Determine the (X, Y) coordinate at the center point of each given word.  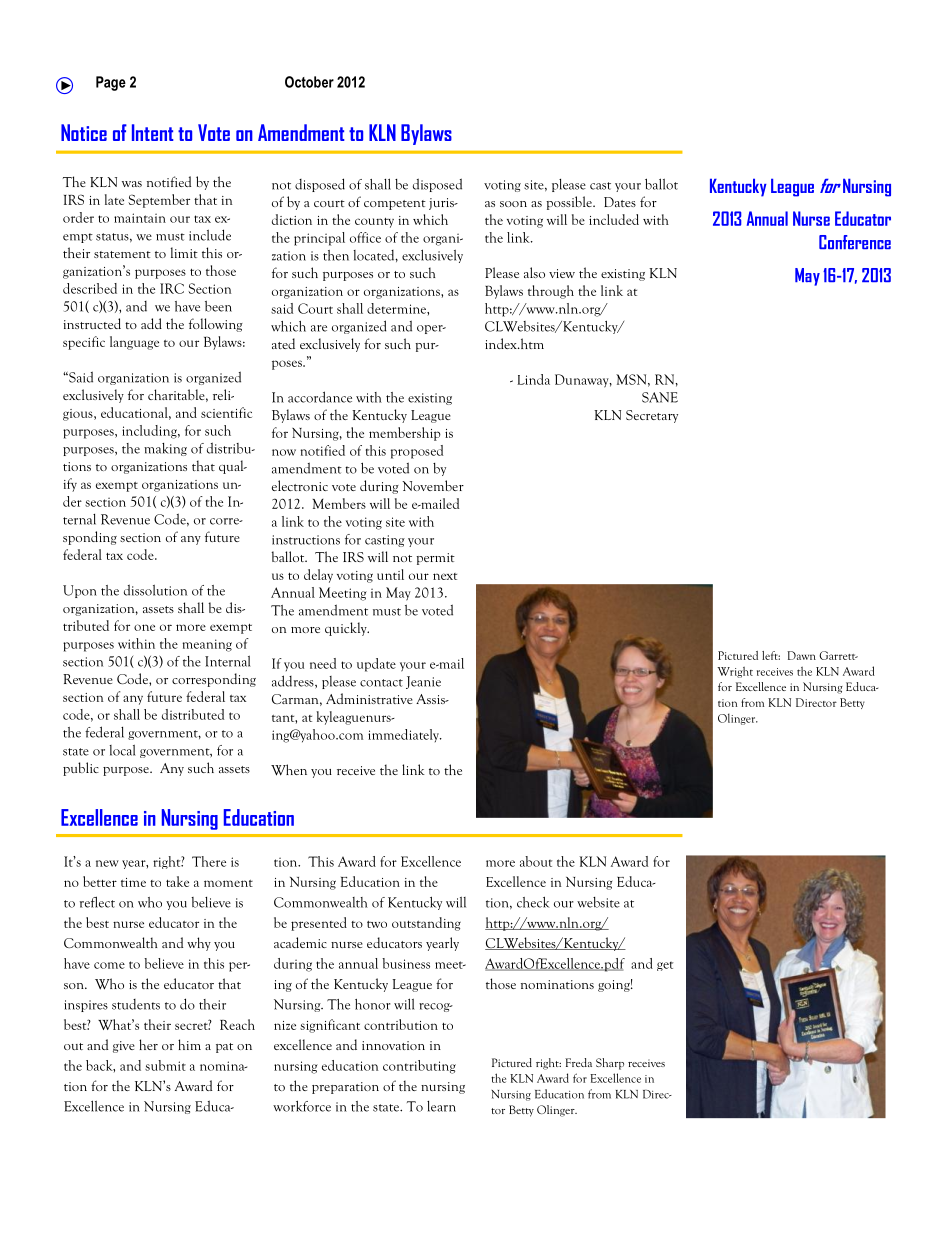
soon (513, 204)
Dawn (801, 655)
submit (165, 1065)
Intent (152, 132)
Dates (620, 202)
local (122, 750)
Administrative (369, 698)
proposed (417, 452)
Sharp (610, 1064)
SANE (660, 397)
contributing (419, 1067)
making (165, 449)
